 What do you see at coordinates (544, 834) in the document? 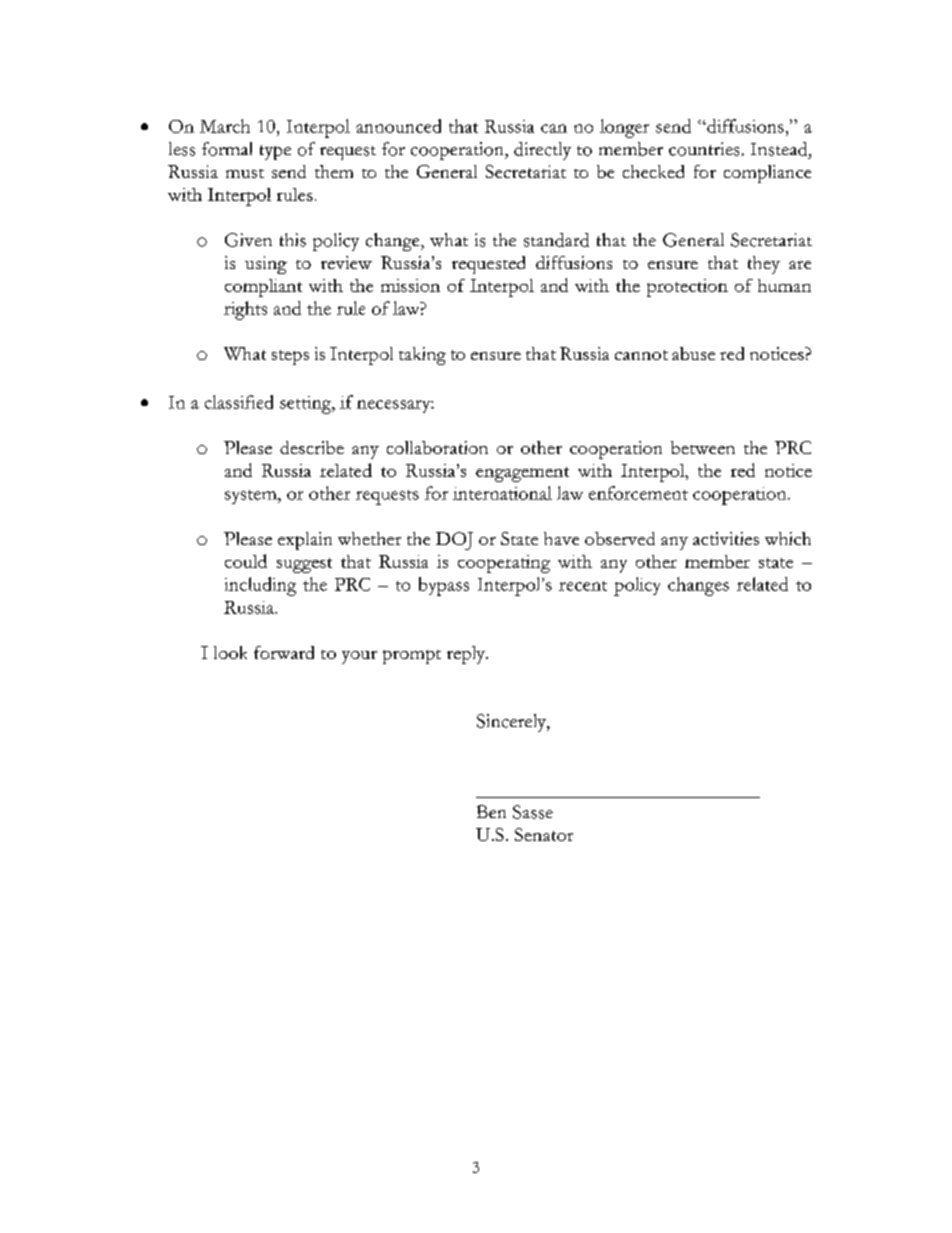
I see `Senator` at bounding box center [544, 834].
